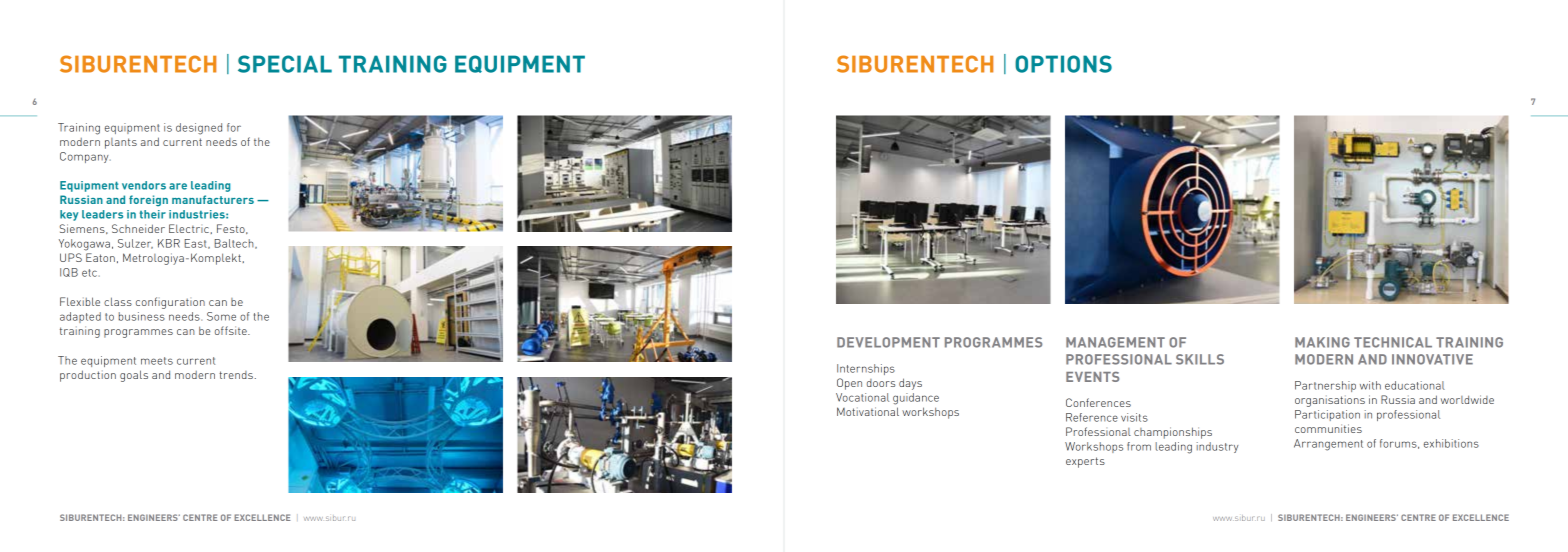 The width and height of the screenshot is (1568, 552). I want to click on manufacturers, so click(213, 199).
